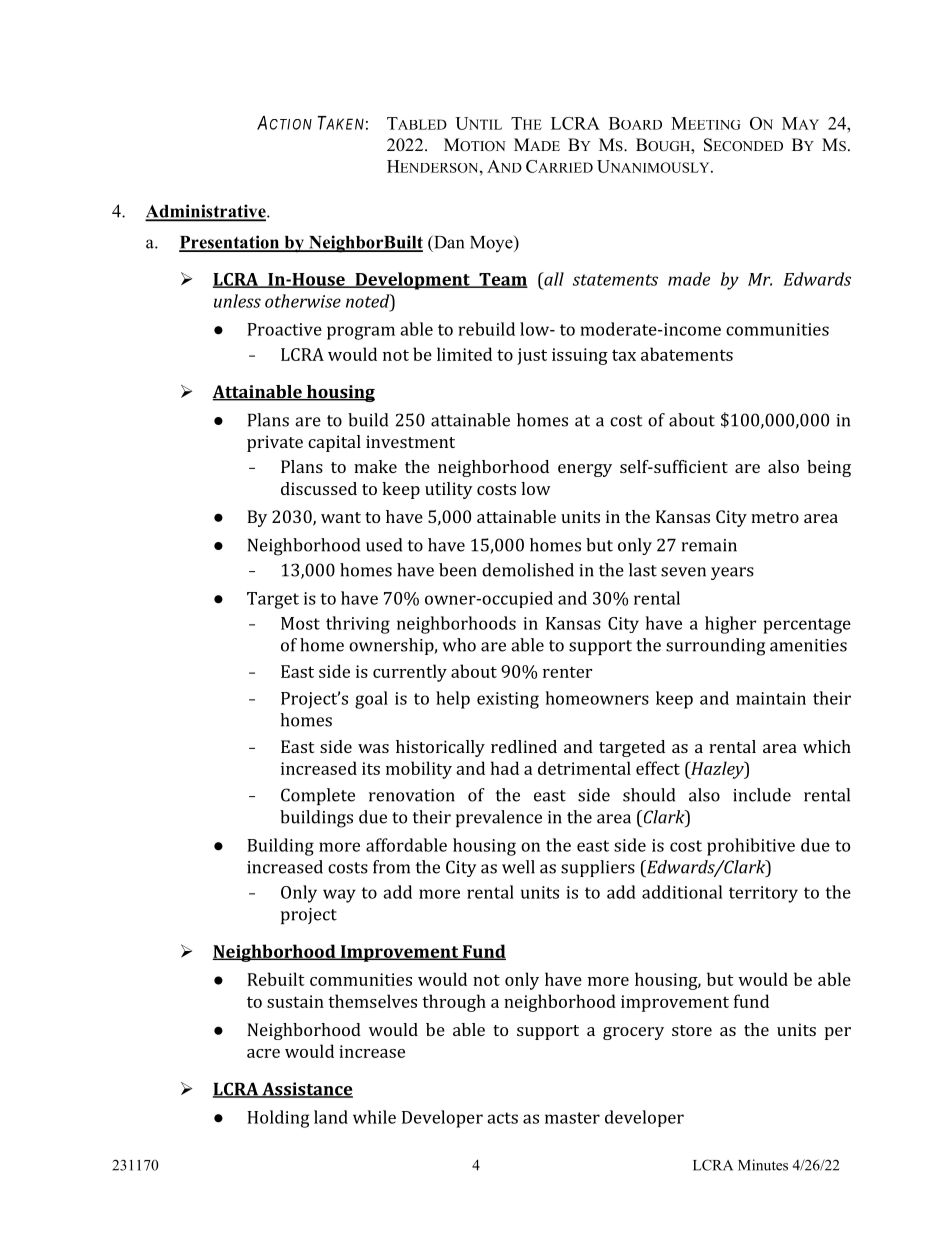 The width and height of the document is (952, 1233). I want to click on statements, so click(615, 280).
